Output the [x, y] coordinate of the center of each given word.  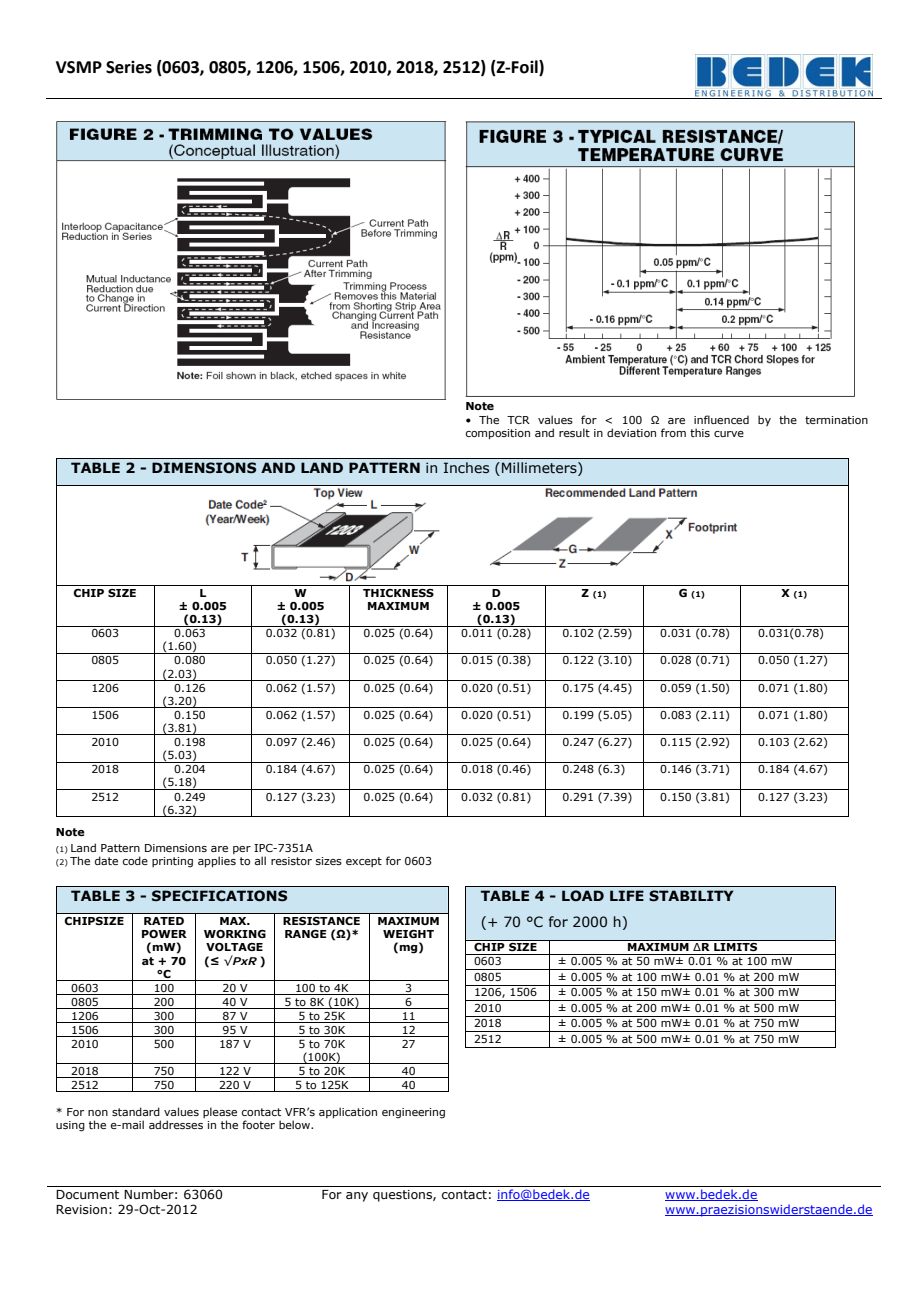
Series [129, 67]
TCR [518, 420]
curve [729, 434]
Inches [466, 468]
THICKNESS [398, 593]
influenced [721, 419]
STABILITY [691, 896]
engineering [413, 1113]
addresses [176, 1124]
